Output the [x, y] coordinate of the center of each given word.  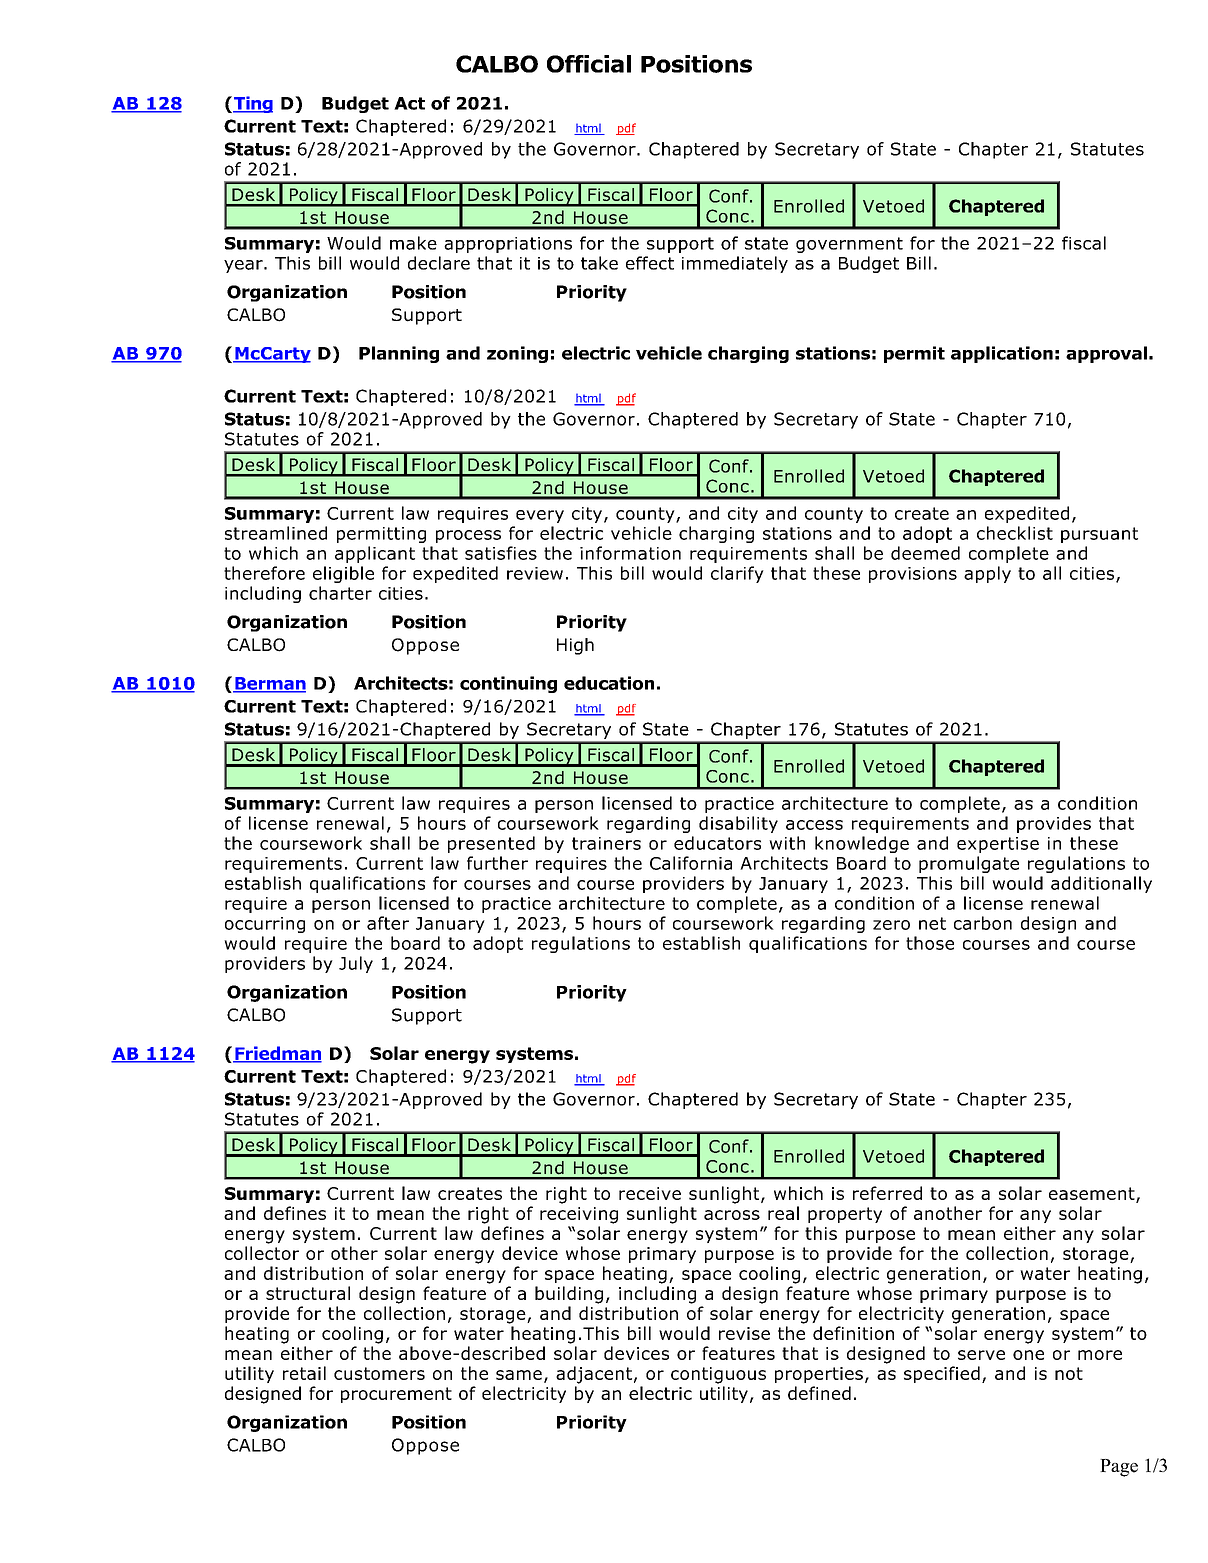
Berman [269, 684]
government [849, 245]
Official [589, 64]
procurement [396, 1395]
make [413, 243]
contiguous [718, 1375]
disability [738, 824]
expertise [998, 845]
